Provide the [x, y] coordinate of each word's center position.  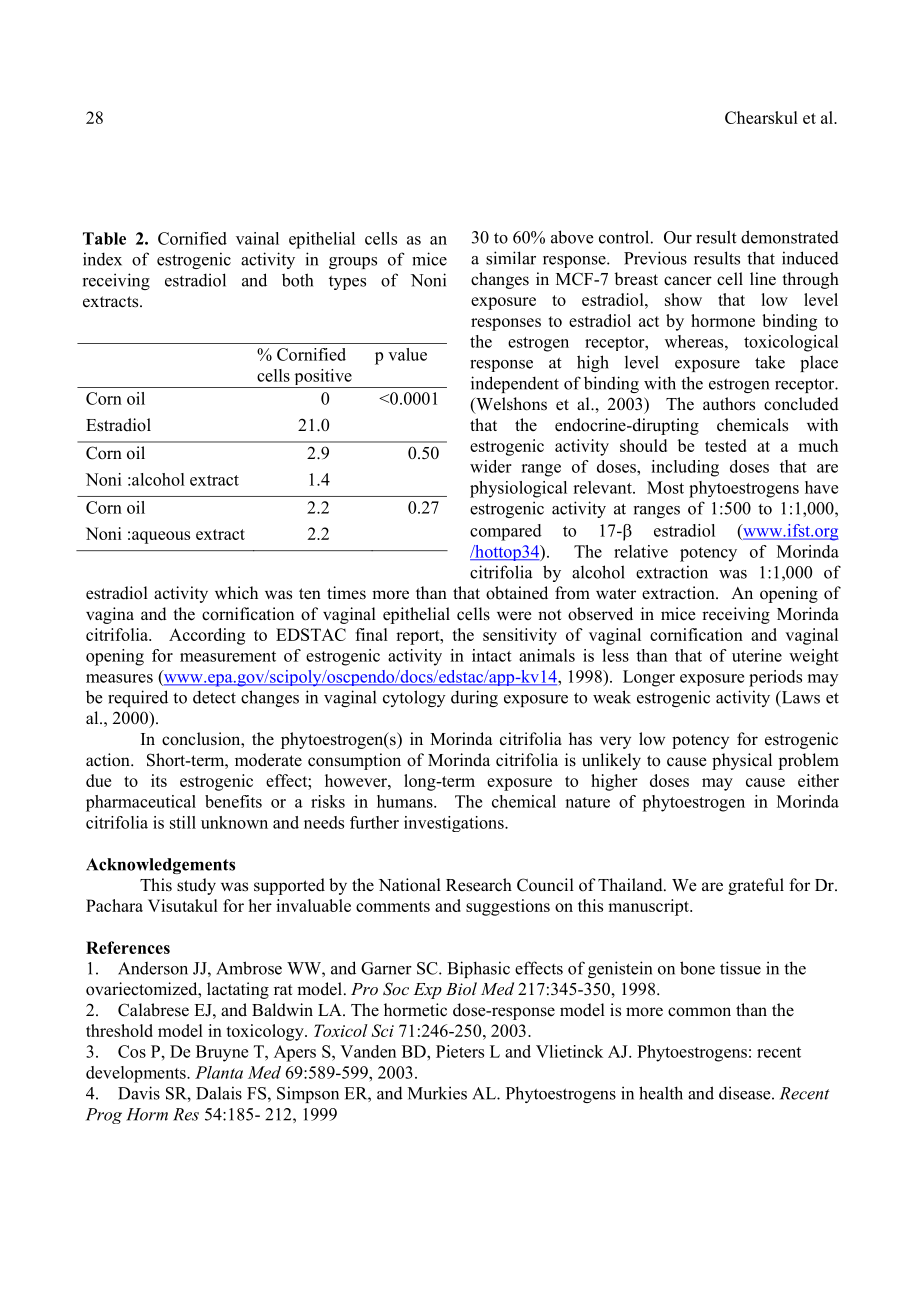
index [102, 259]
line [763, 279]
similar [511, 258]
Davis [139, 1093]
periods [775, 678]
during [474, 698]
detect [214, 697]
